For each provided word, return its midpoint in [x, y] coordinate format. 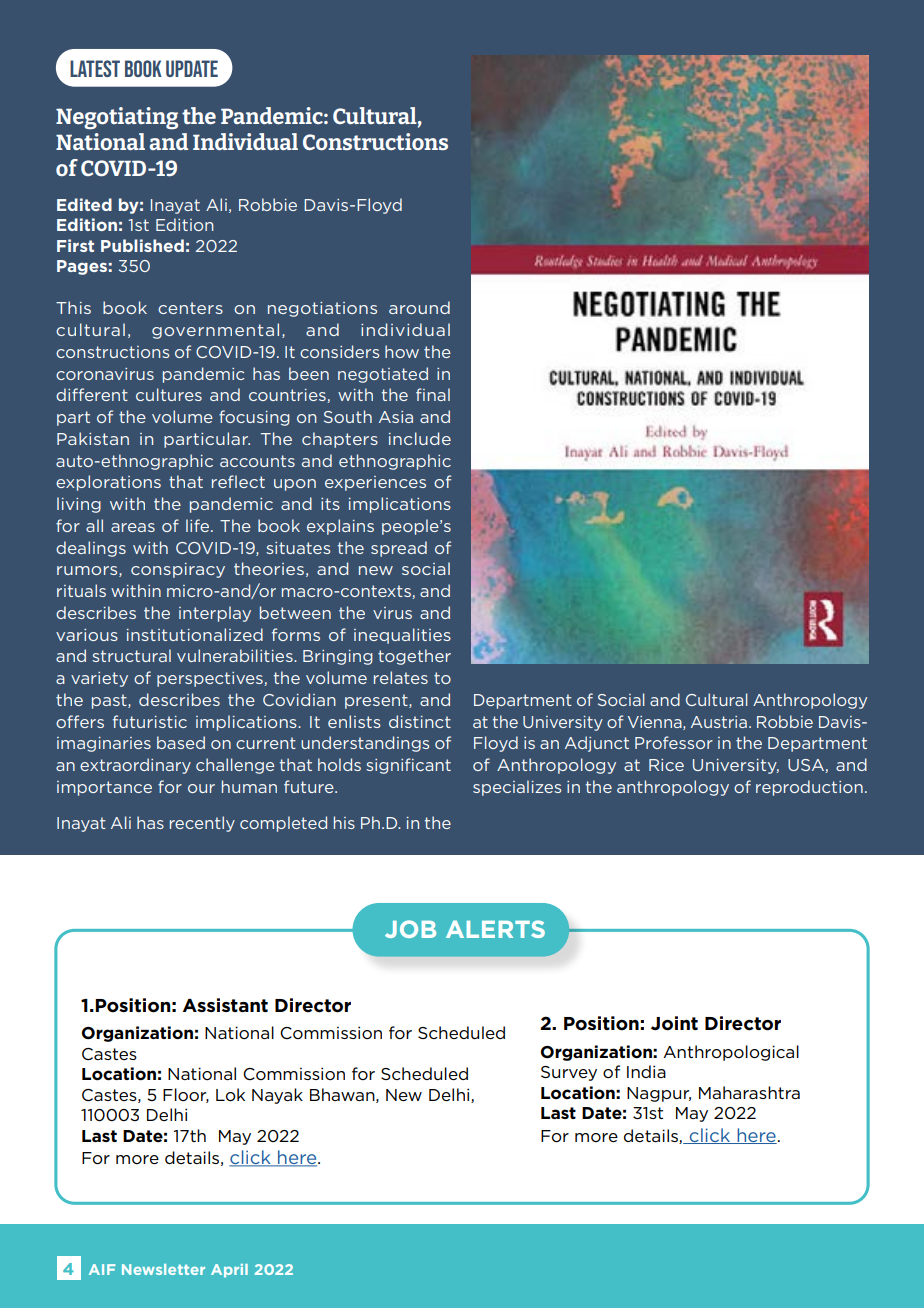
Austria [719, 722]
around [419, 307]
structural [131, 655]
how [402, 351]
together [414, 657]
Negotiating [117, 118]
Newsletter [163, 1269]
